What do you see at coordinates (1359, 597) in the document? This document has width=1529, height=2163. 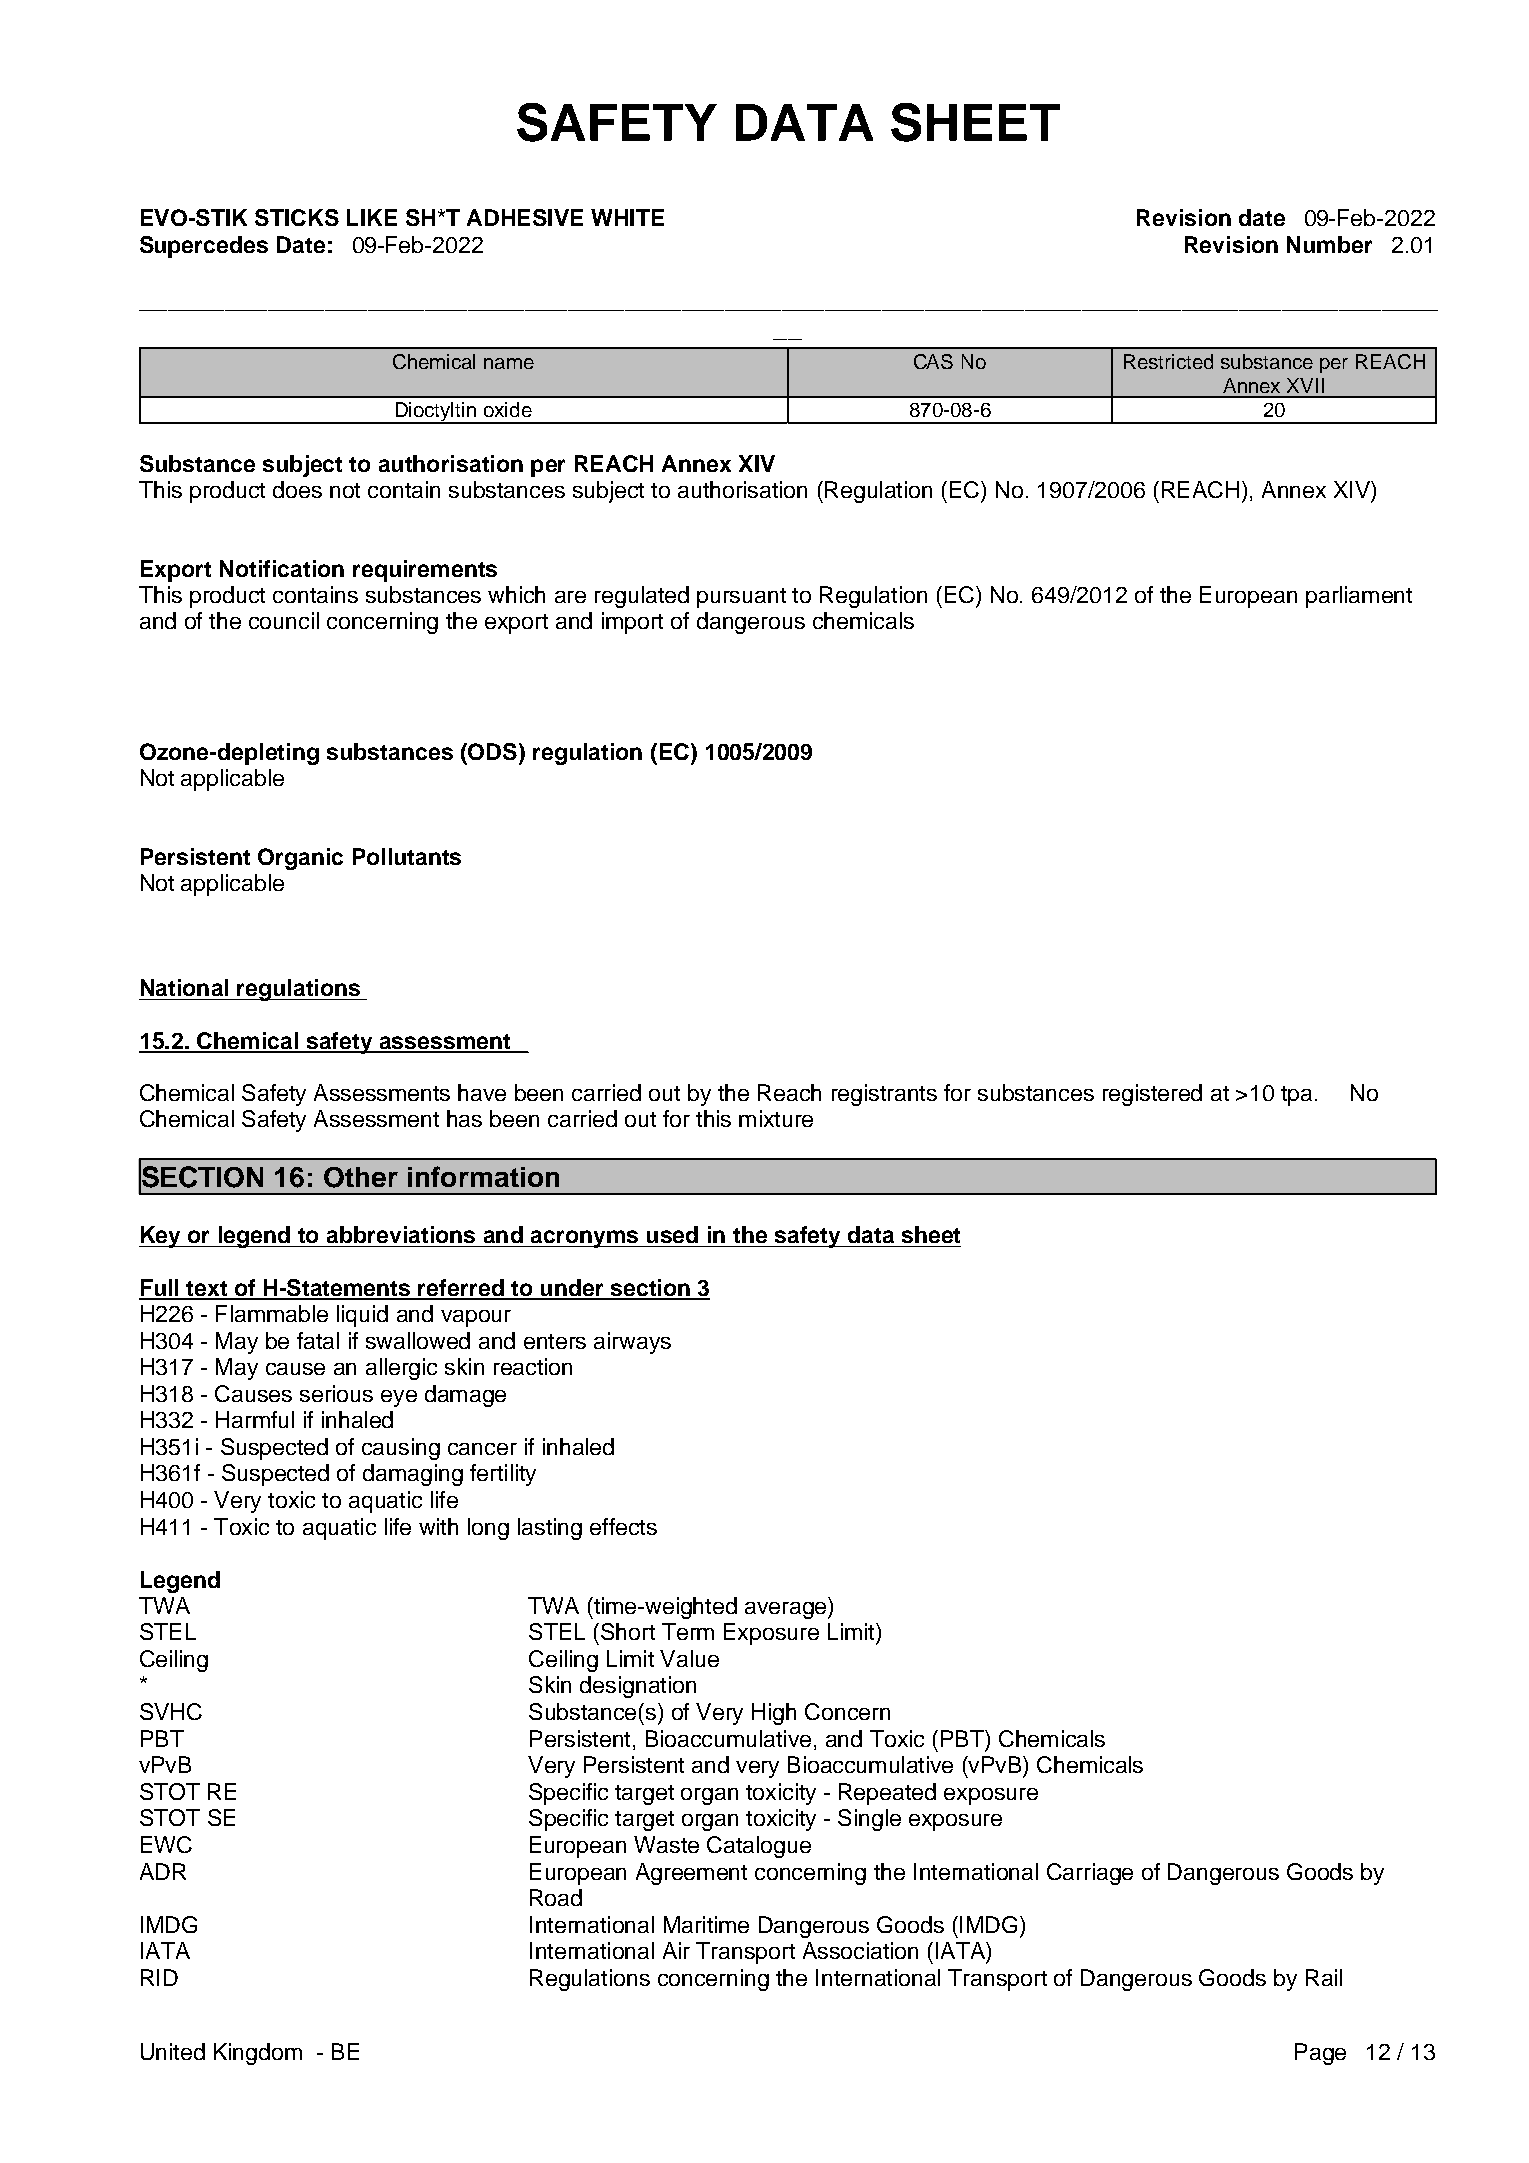 I see `parliament` at bounding box center [1359, 597].
